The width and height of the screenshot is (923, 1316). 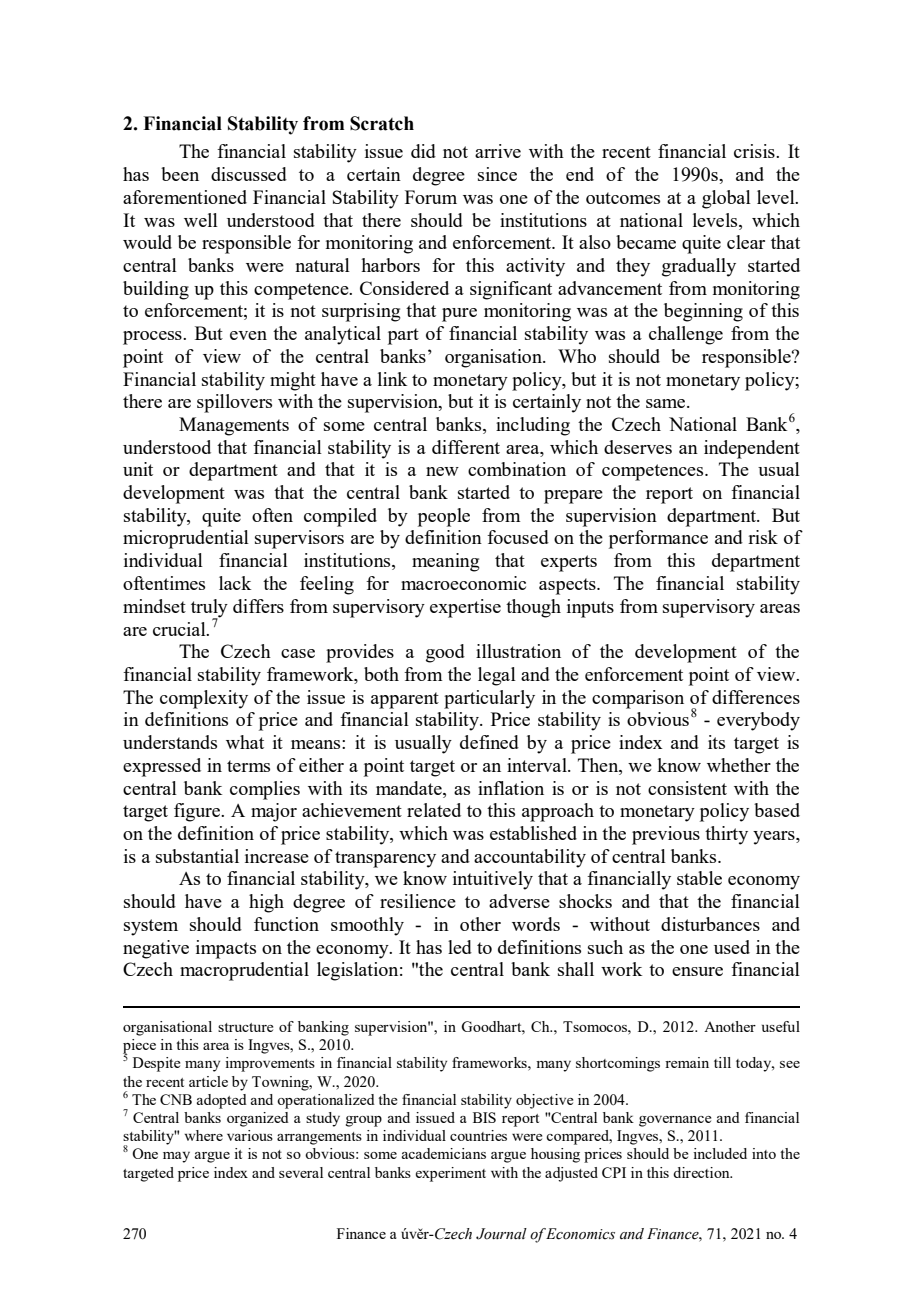 What do you see at coordinates (249, 174) in the screenshot?
I see `discussed` at bounding box center [249, 174].
